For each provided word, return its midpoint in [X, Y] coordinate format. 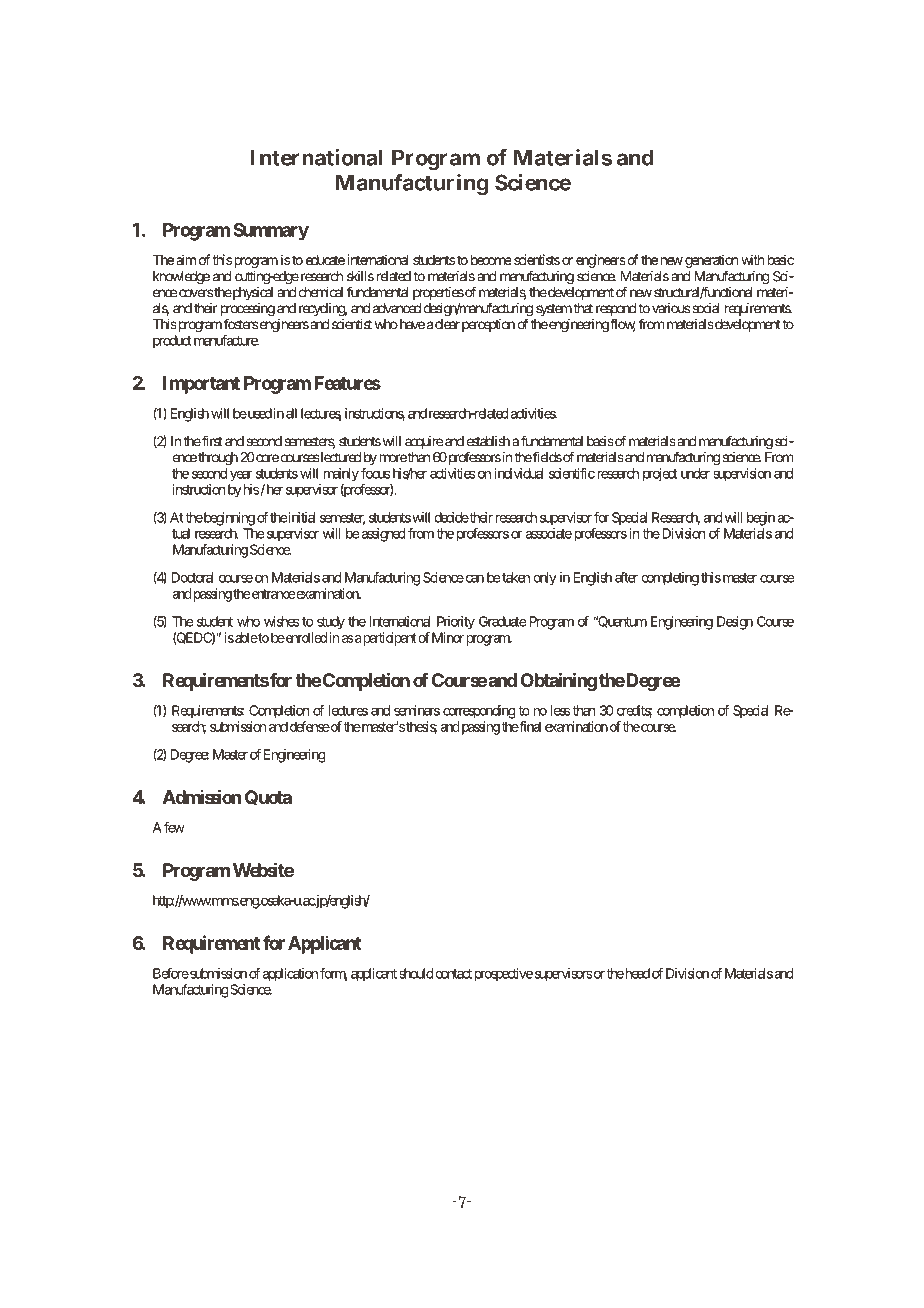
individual [519, 473]
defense [310, 726]
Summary [271, 232]
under [695, 473]
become [491, 260]
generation [711, 261]
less [560, 710]
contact [453, 974]
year [241, 476]
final [529, 726]
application [290, 975]
